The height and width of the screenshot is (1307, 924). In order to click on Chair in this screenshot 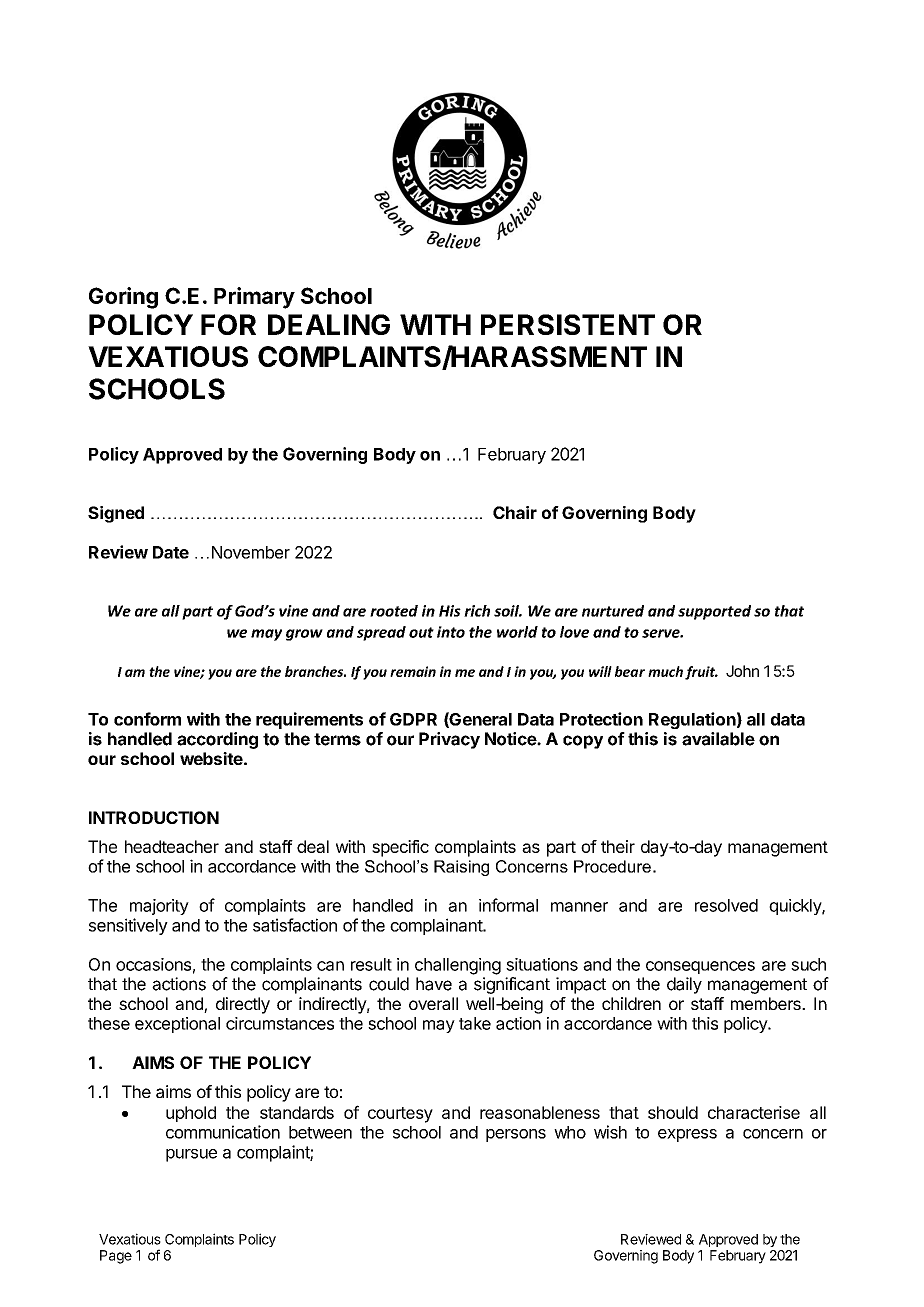, I will do `click(515, 512)`.
